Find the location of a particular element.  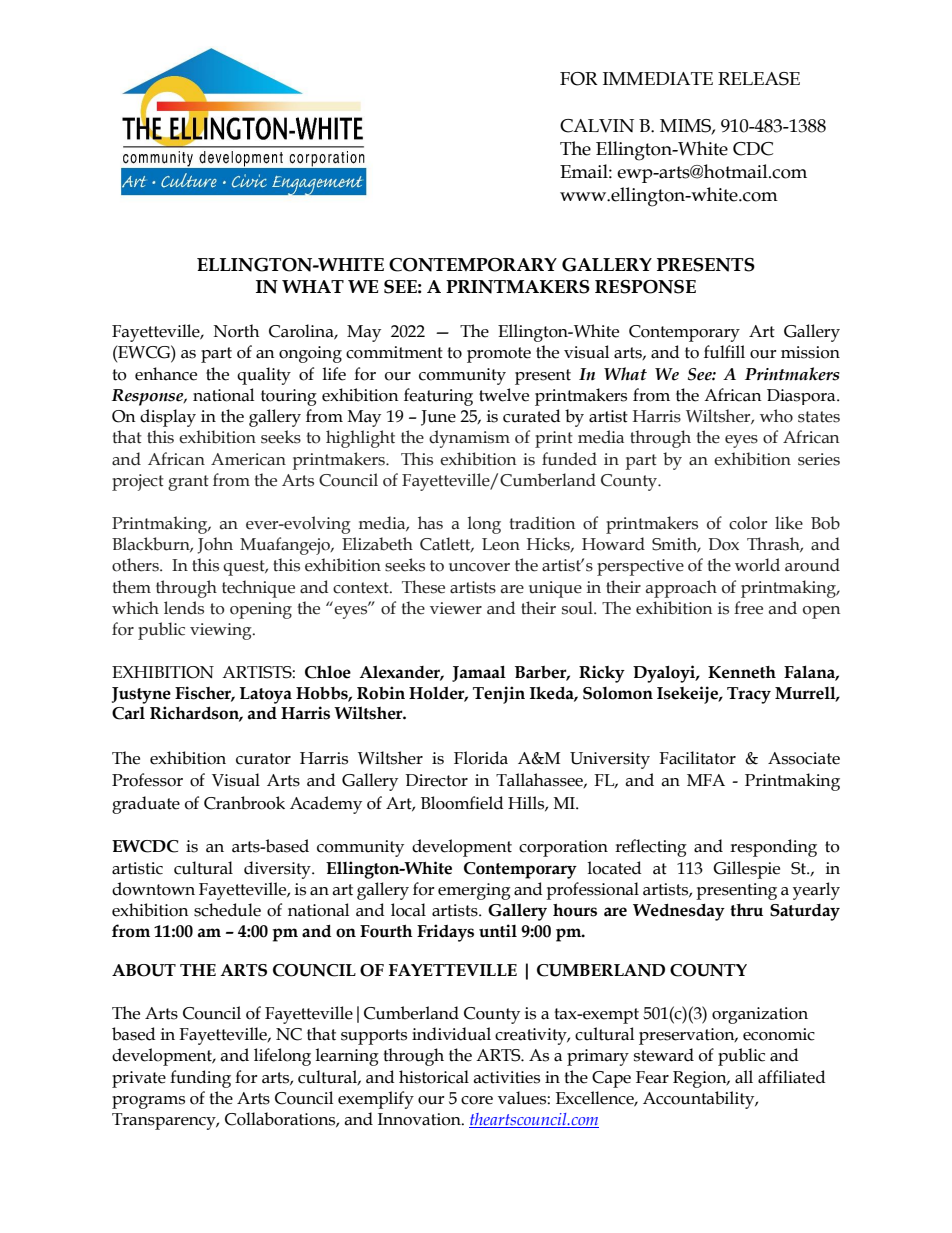

enhance is located at coordinates (166, 374).
